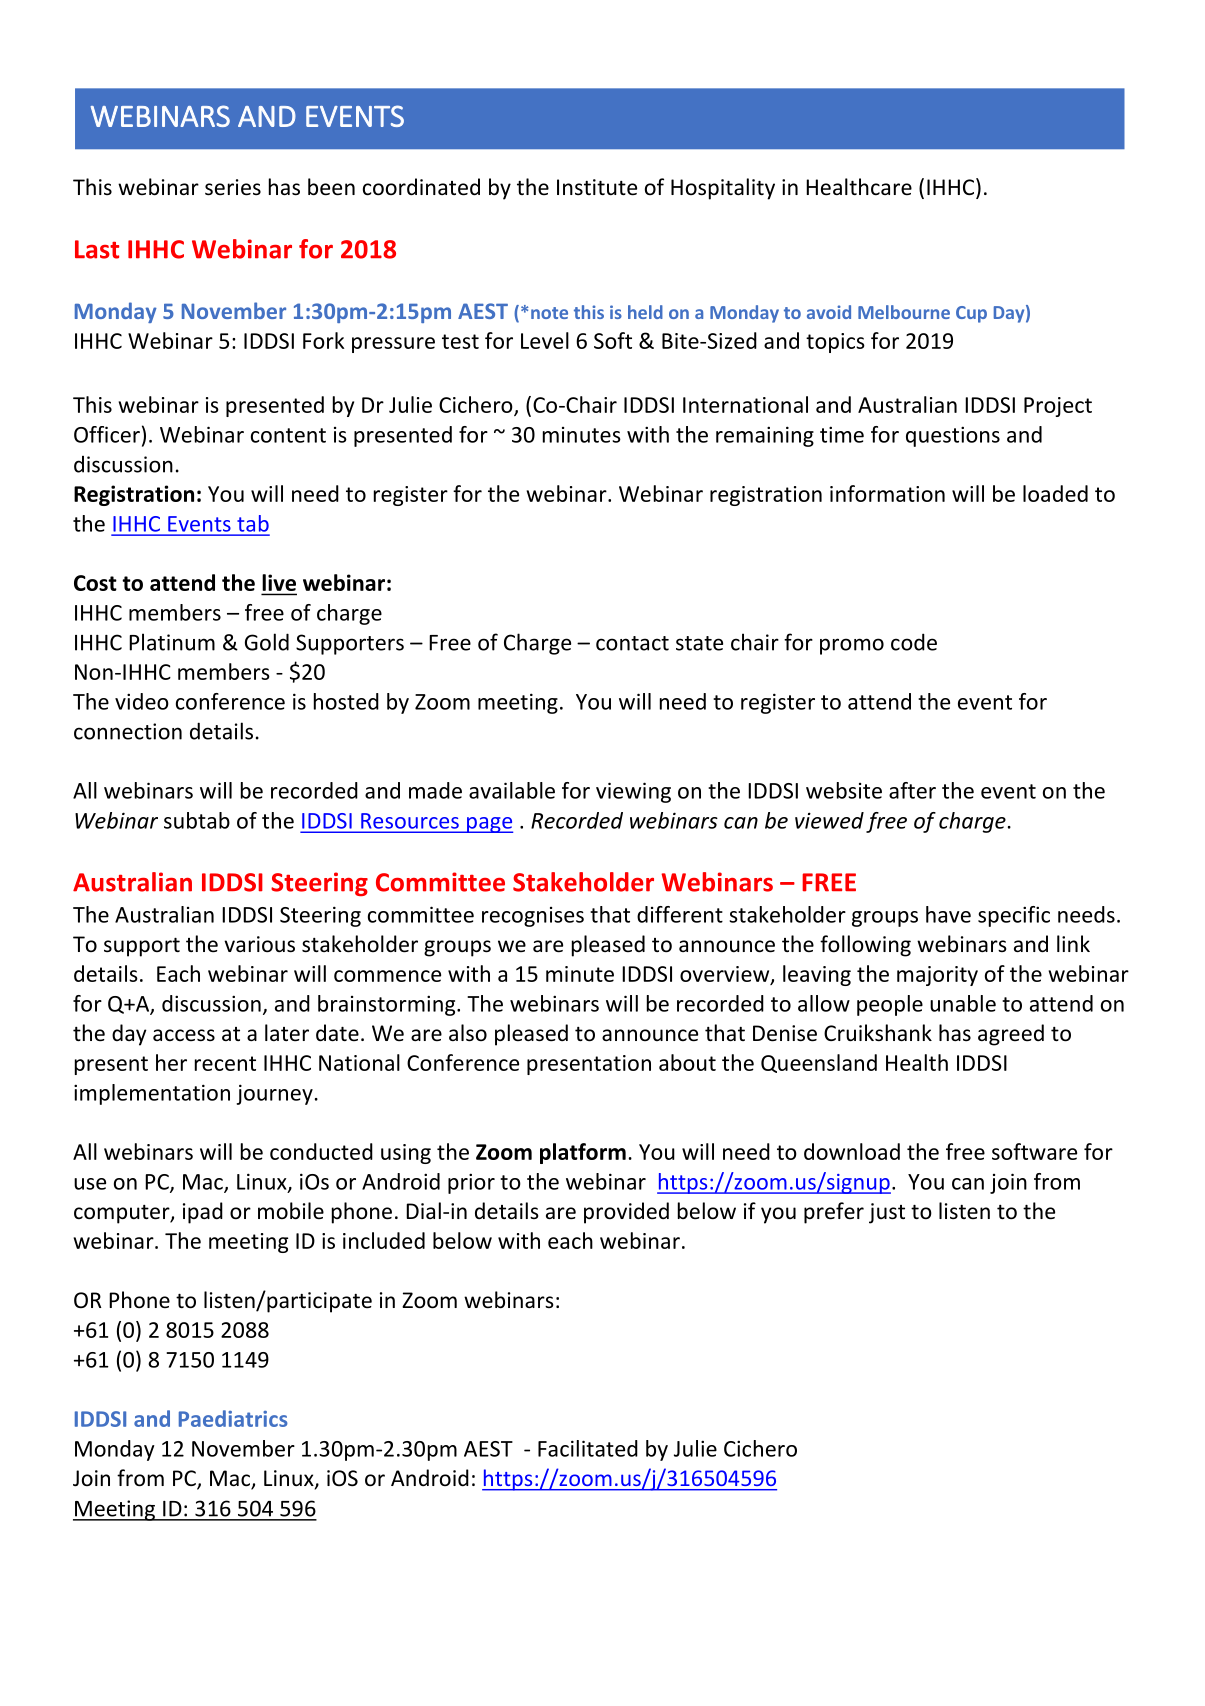 The image size is (1205, 1706). What do you see at coordinates (233, 1418) in the image?
I see `Paediatrics` at bounding box center [233, 1418].
